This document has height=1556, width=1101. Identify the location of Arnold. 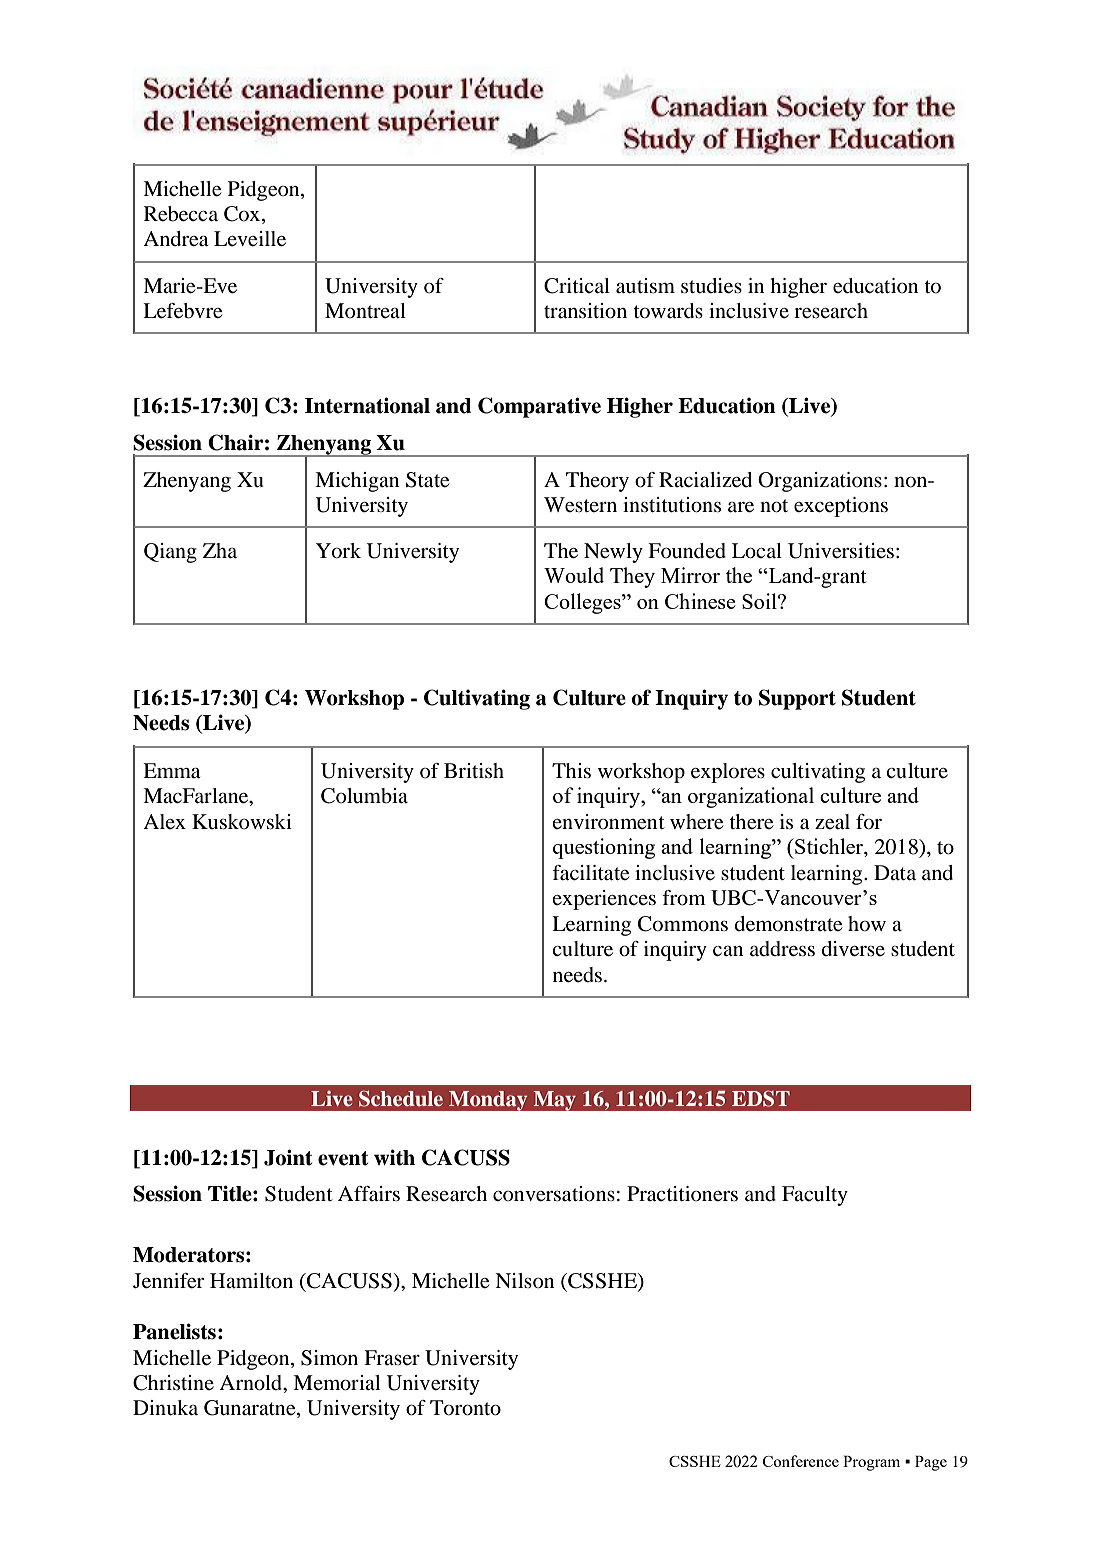
(252, 1384).
